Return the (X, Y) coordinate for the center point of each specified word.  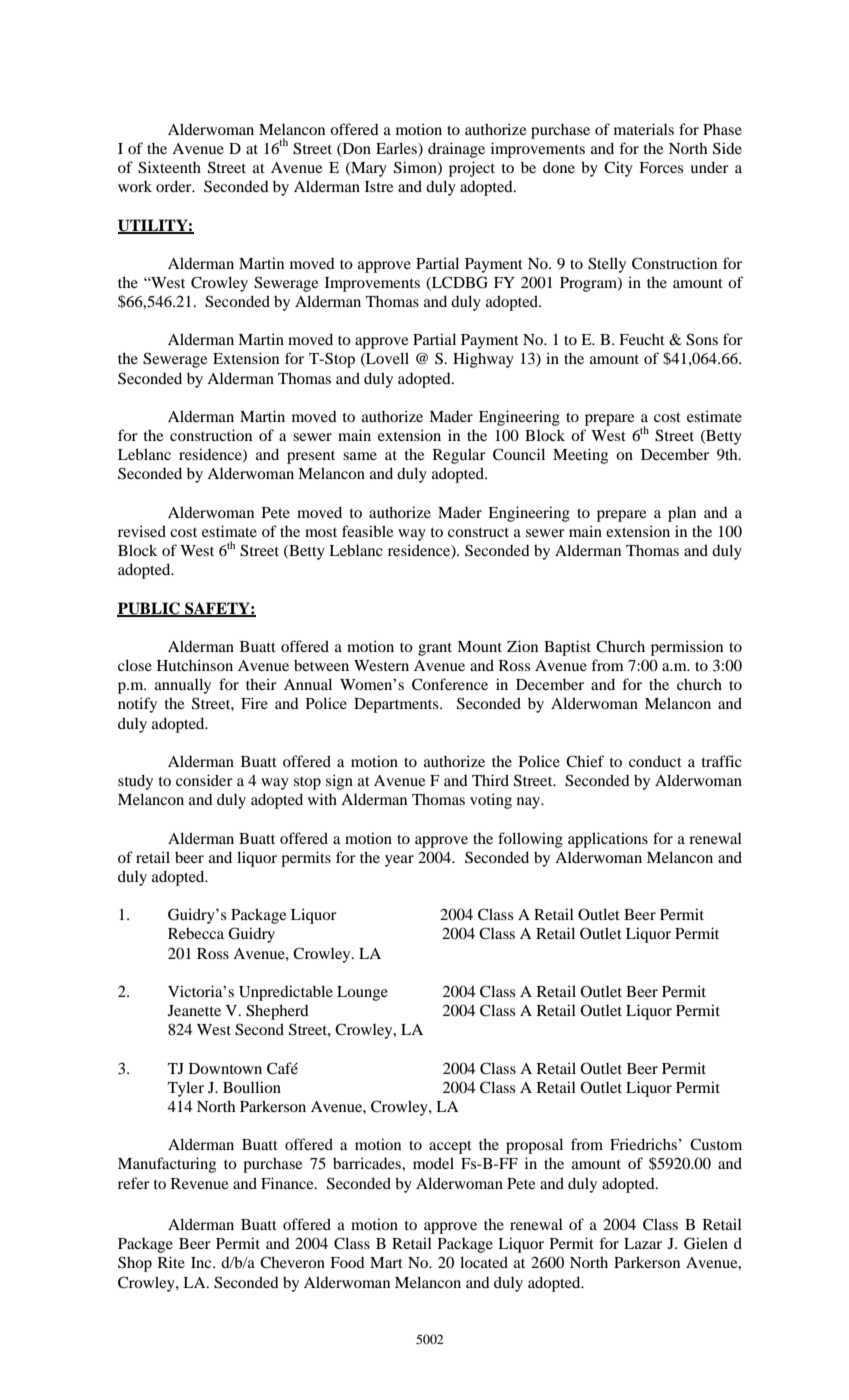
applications (608, 840)
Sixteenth (169, 167)
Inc (202, 1262)
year (399, 861)
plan (682, 514)
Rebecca (196, 933)
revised (142, 531)
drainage (456, 150)
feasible (367, 531)
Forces (661, 167)
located (484, 1262)
